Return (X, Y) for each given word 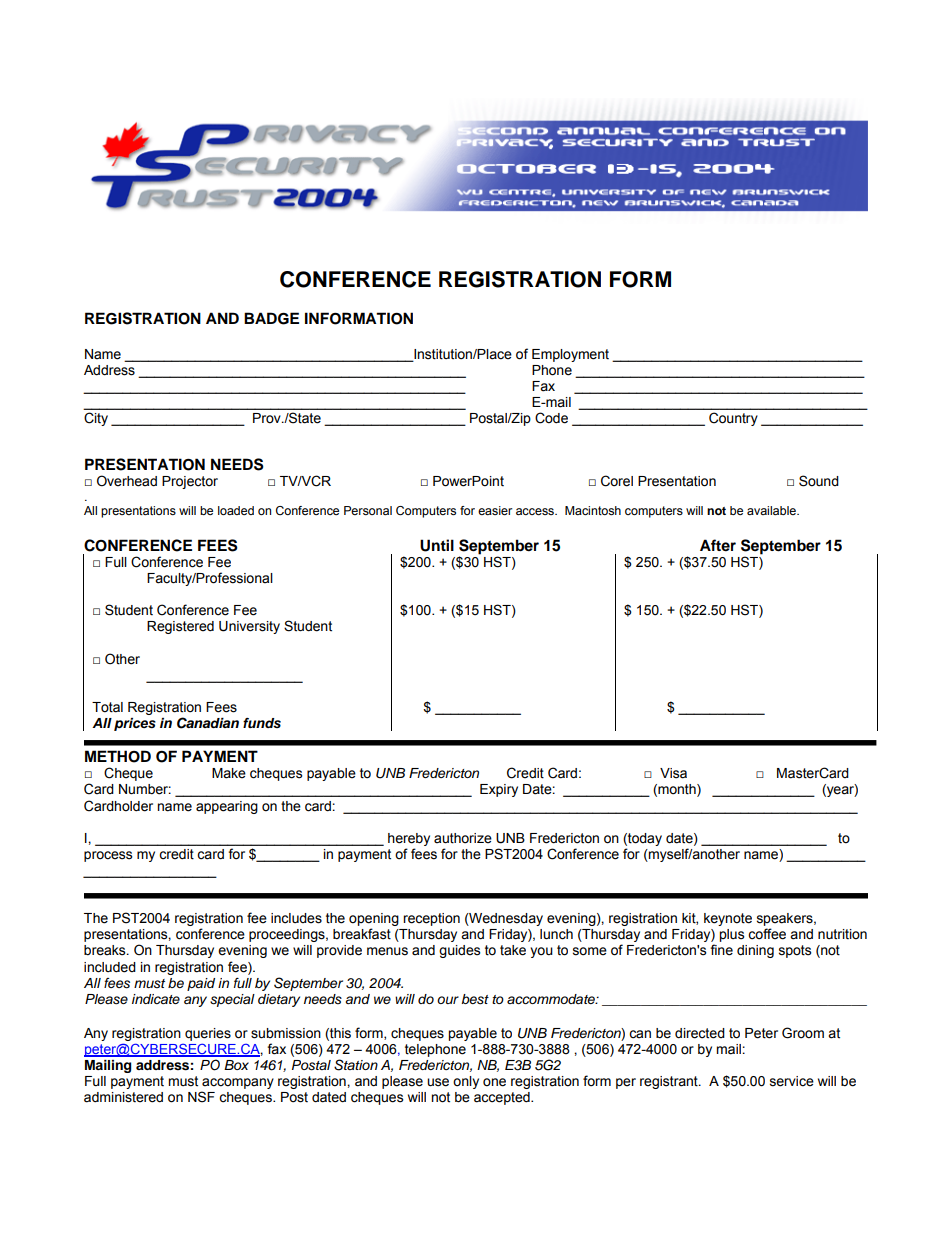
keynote (728, 919)
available (772, 510)
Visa (673, 773)
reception (431, 919)
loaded (236, 510)
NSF (201, 1097)
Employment (570, 355)
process (108, 856)
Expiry (499, 790)
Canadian (208, 723)
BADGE (271, 318)
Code (551, 418)
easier (495, 510)
